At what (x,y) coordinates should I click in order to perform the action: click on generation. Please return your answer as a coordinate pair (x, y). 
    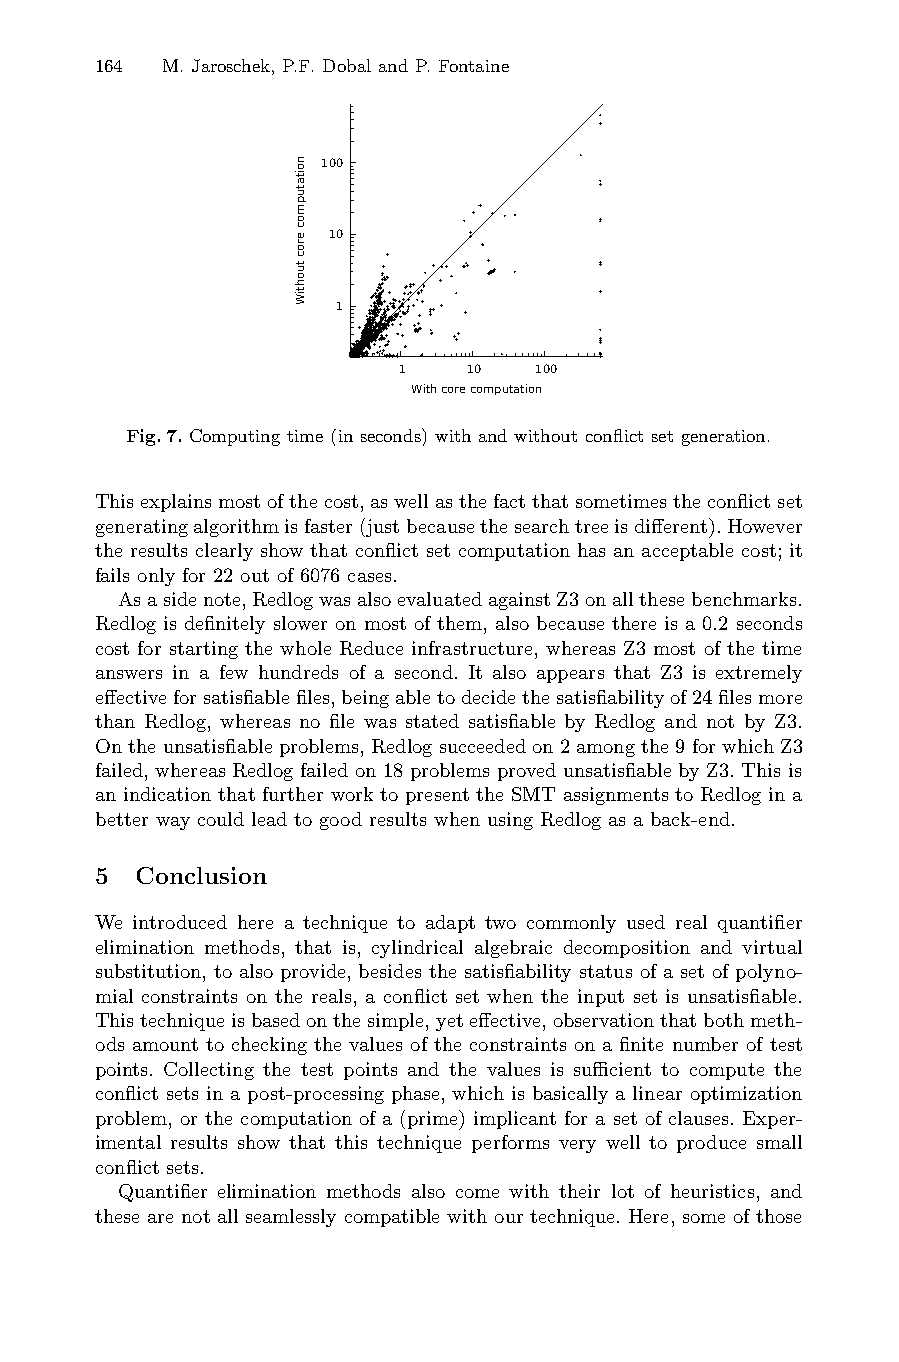
    Looking at the image, I should click on (723, 438).
